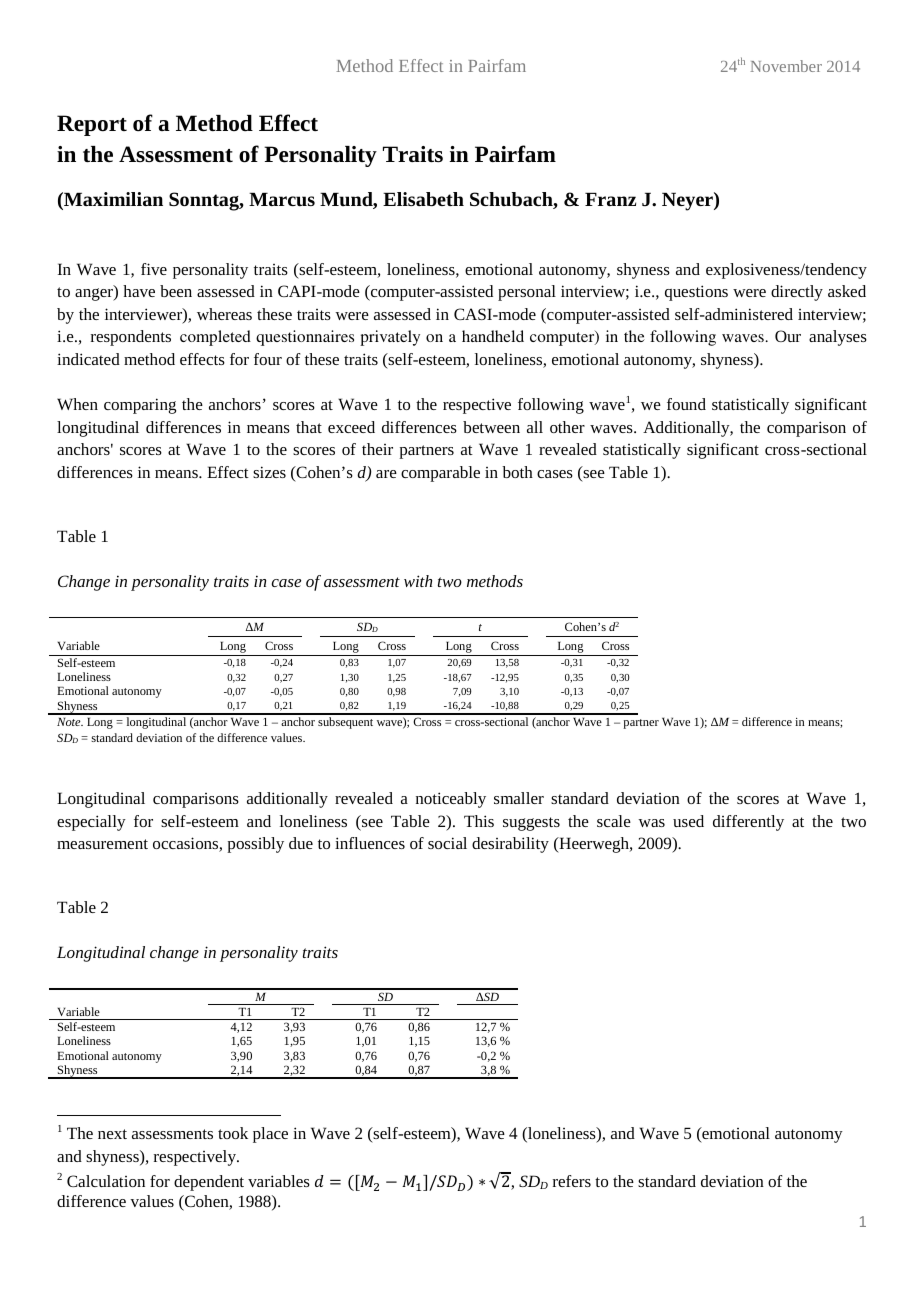 Image resolution: width=924 pixels, height=1308 pixels. What do you see at coordinates (572, 1181) in the screenshot?
I see `refers` at bounding box center [572, 1181].
